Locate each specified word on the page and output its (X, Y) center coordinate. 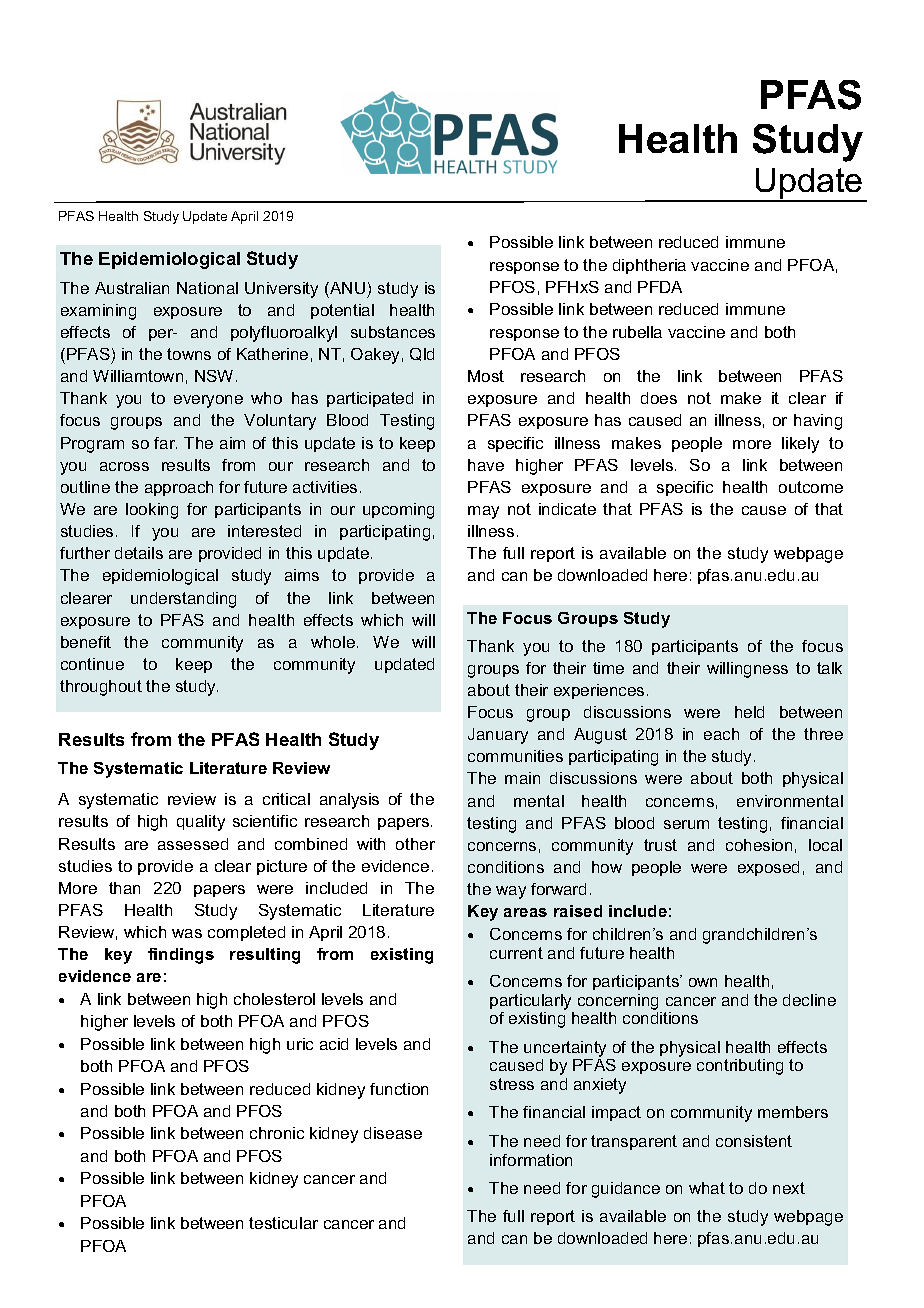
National (207, 288)
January (498, 736)
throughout (101, 688)
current (516, 953)
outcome (811, 487)
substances (393, 332)
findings (181, 956)
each (721, 734)
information (531, 1160)
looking (152, 511)
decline (809, 1000)
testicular (283, 1223)
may (483, 512)
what (707, 1188)
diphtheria (649, 266)
